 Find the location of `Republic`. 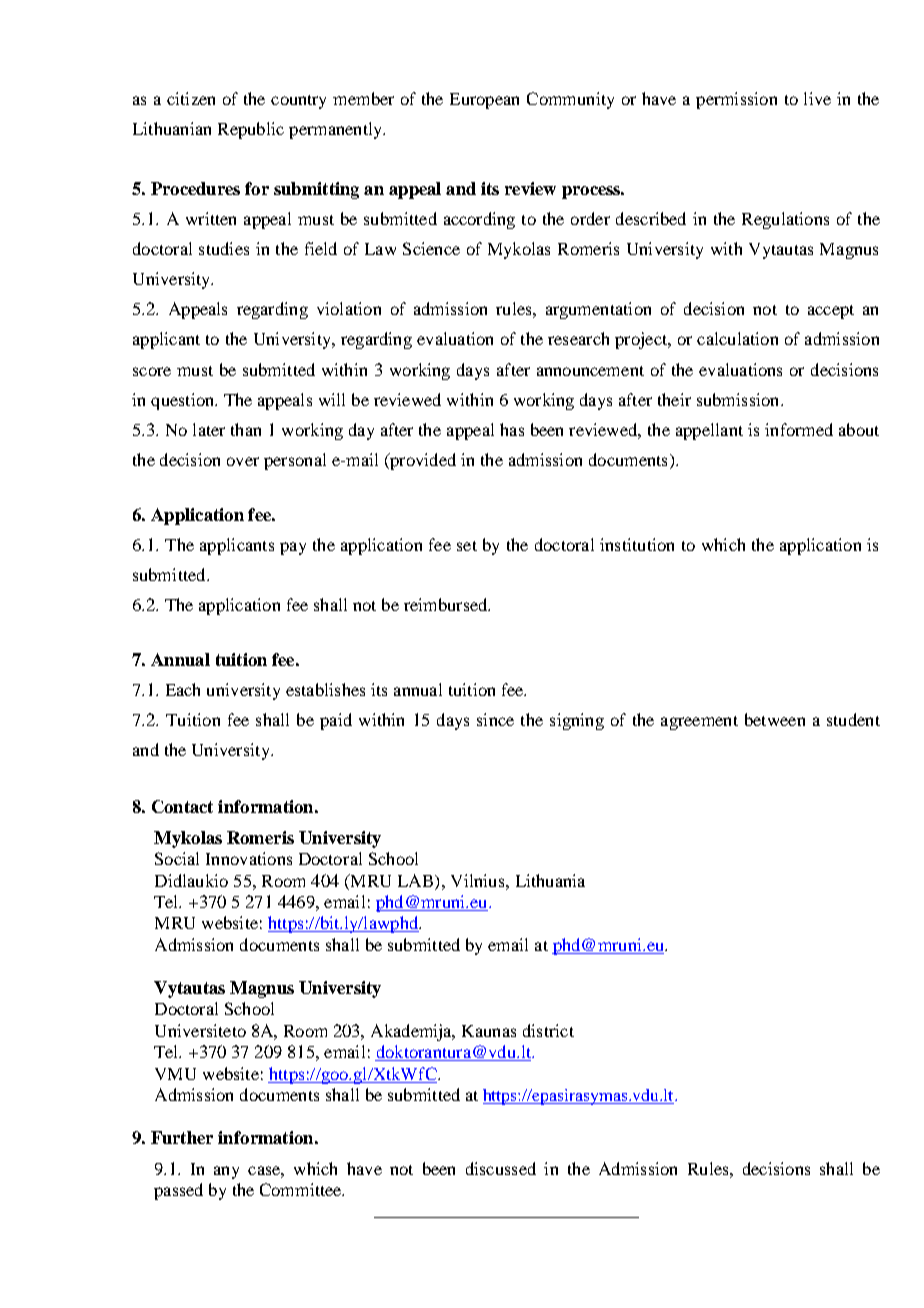

Republic is located at coordinates (251, 130).
